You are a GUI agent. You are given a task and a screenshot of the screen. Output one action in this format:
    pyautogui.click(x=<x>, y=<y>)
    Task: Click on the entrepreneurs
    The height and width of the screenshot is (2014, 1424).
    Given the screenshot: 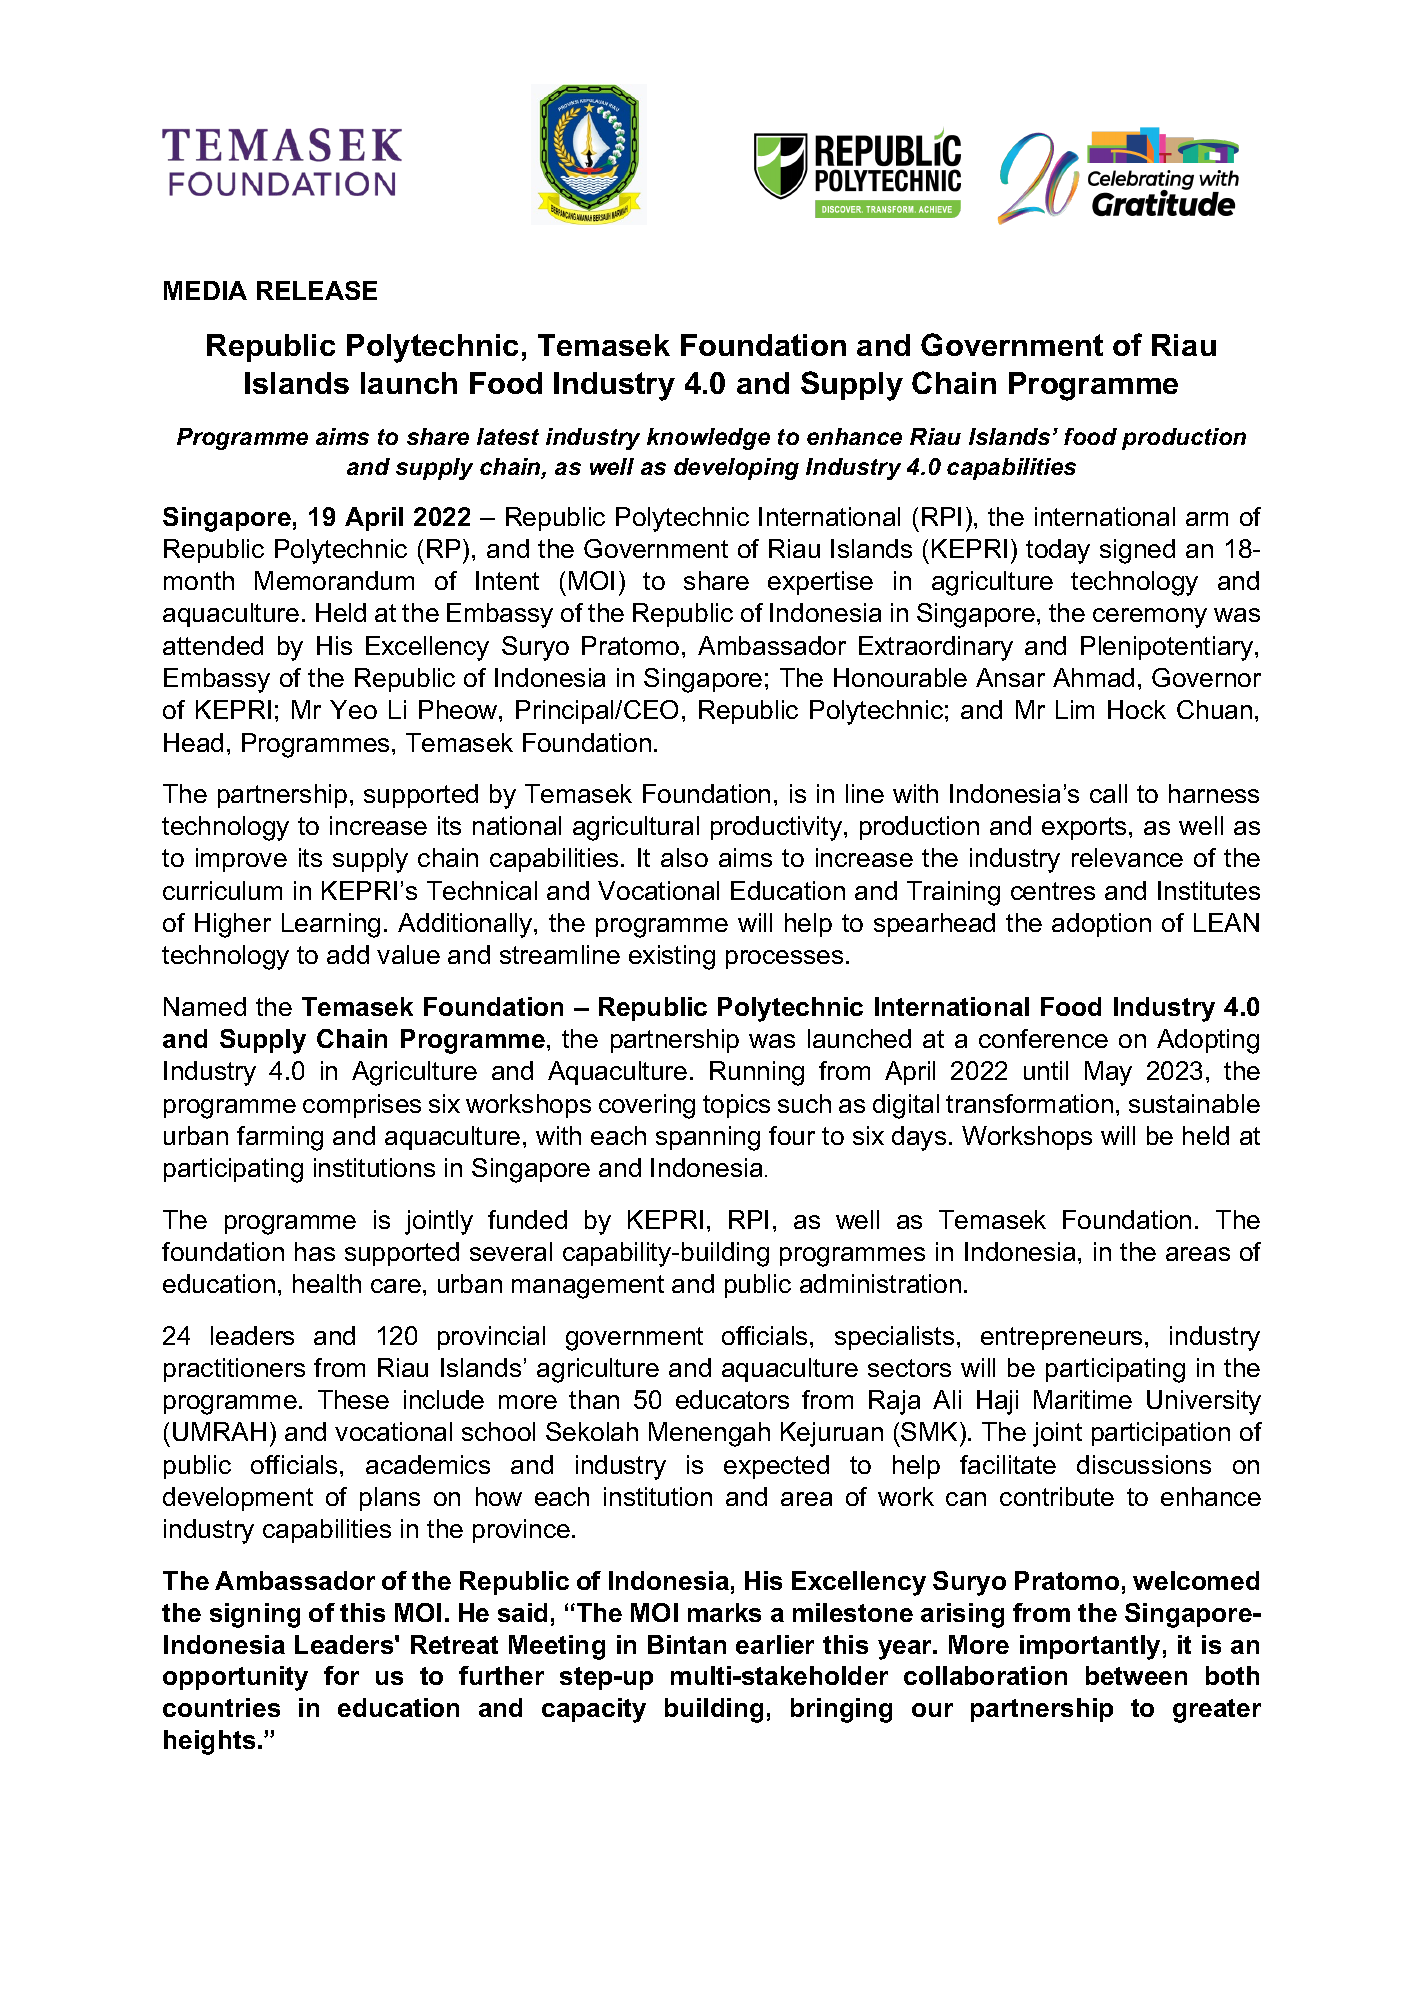 What is the action you would take?
    pyautogui.click(x=1063, y=1338)
